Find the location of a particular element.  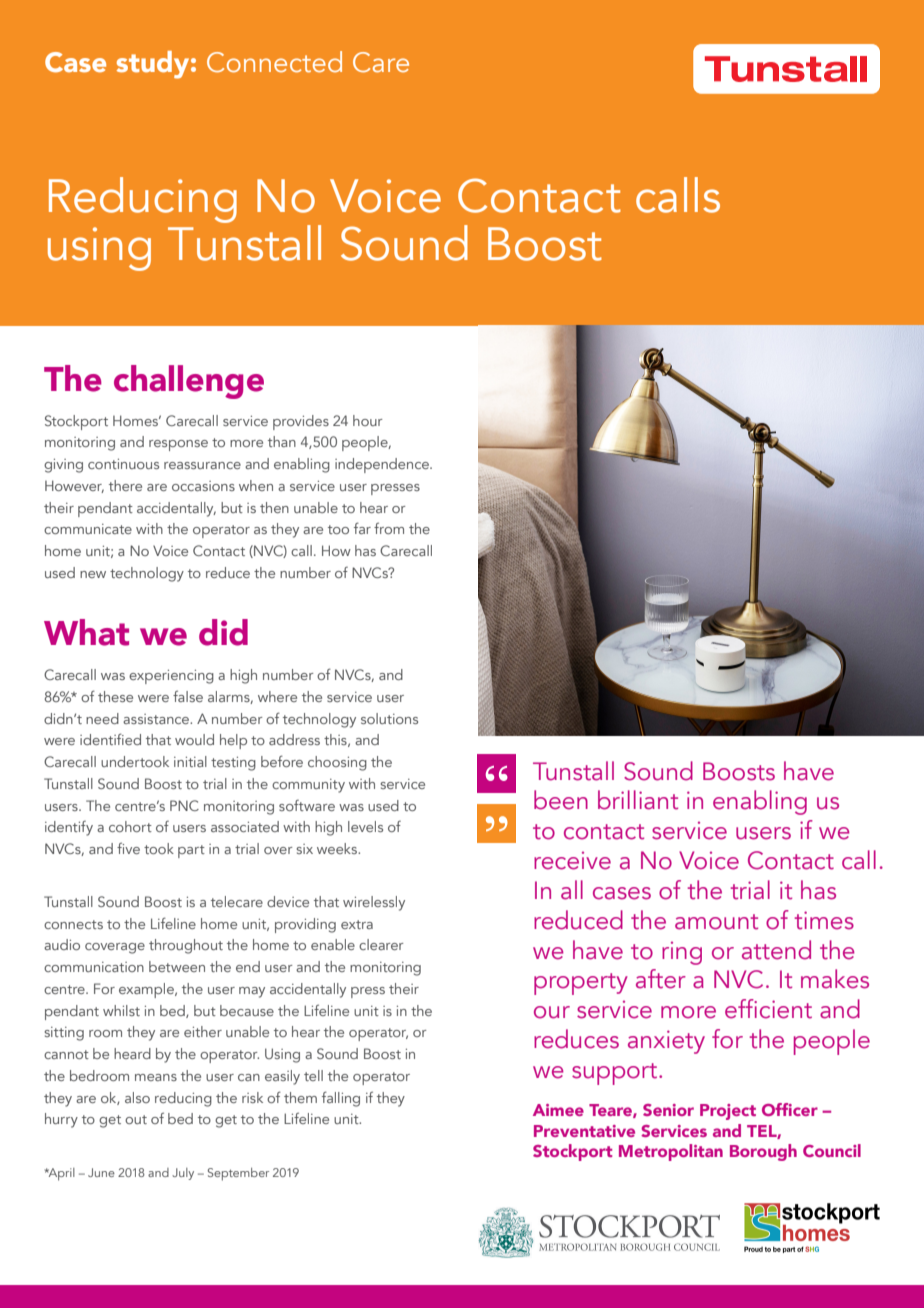

hour is located at coordinates (368, 420).
